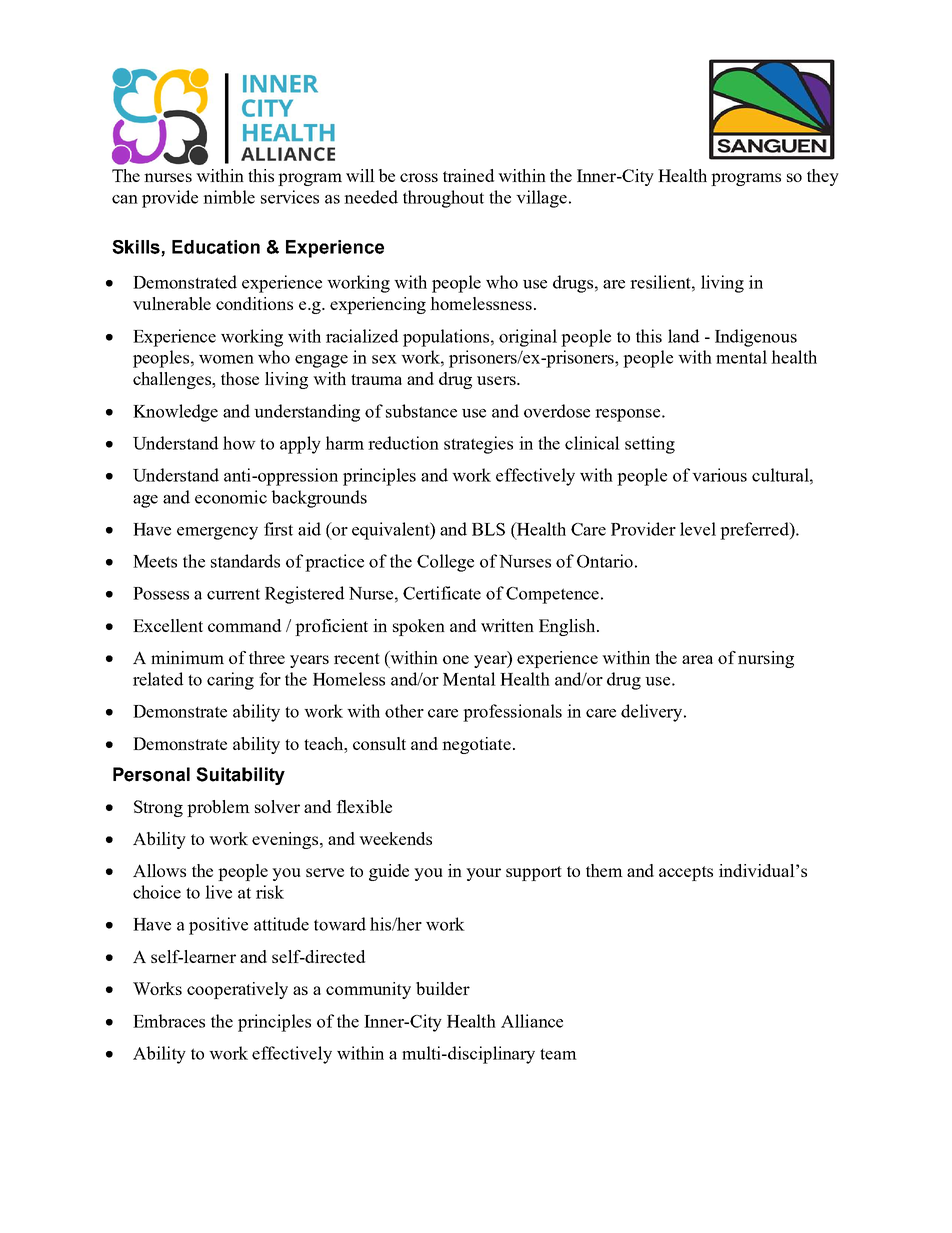 This document has height=1233, width=952. What do you see at coordinates (686, 873) in the document?
I see `accepts` at bounding box center [686, 873].
